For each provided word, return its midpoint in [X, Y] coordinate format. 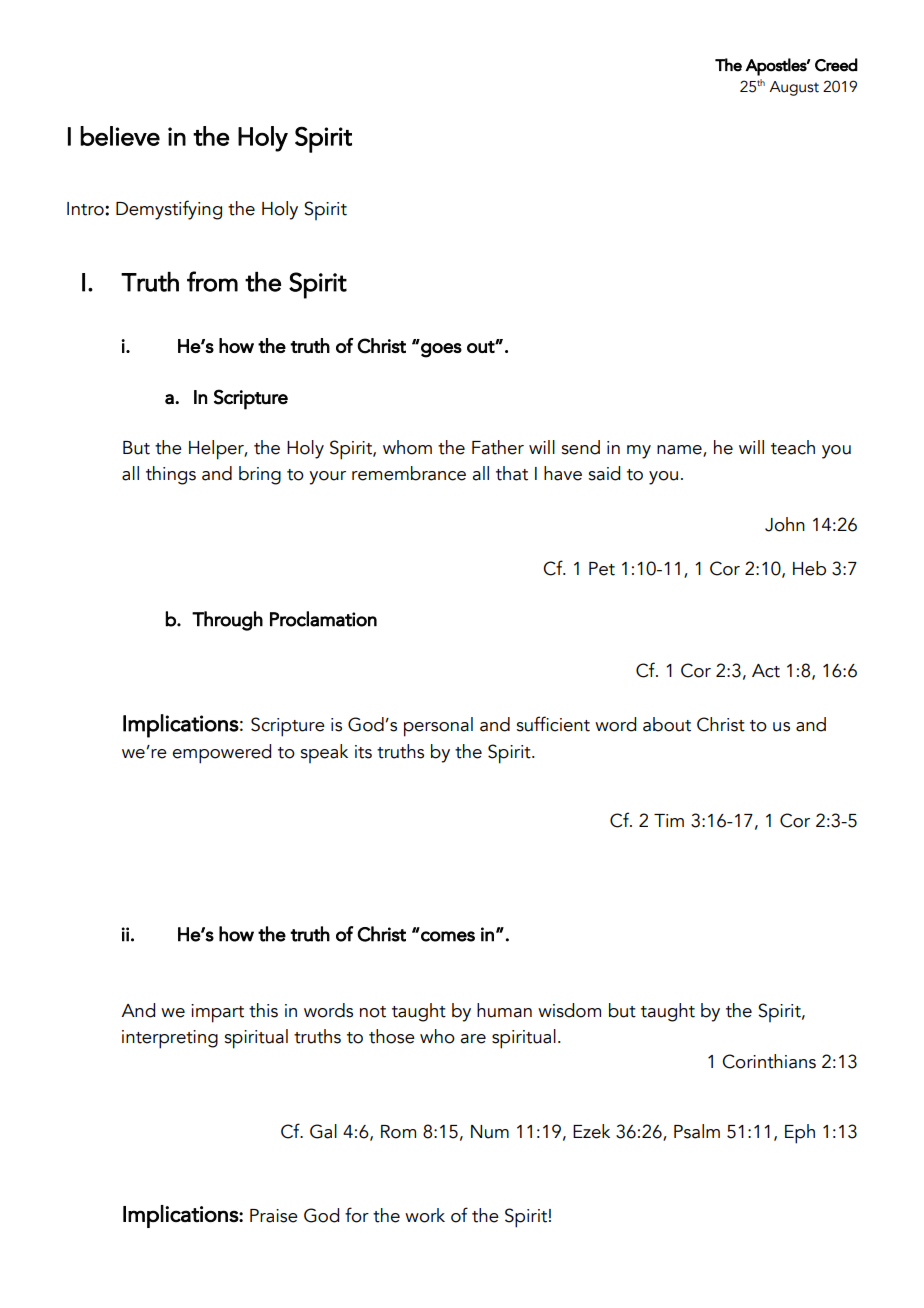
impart [217, 1013]
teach [793, 447]
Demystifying [169, 210]
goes [441, 350]
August [794, 88]
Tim [669, 820]
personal [438, 727]
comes [448, 936]
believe [120, 136]
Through [227, 621]
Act [766, 671]
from [212, 281]
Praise [274, 1216]
